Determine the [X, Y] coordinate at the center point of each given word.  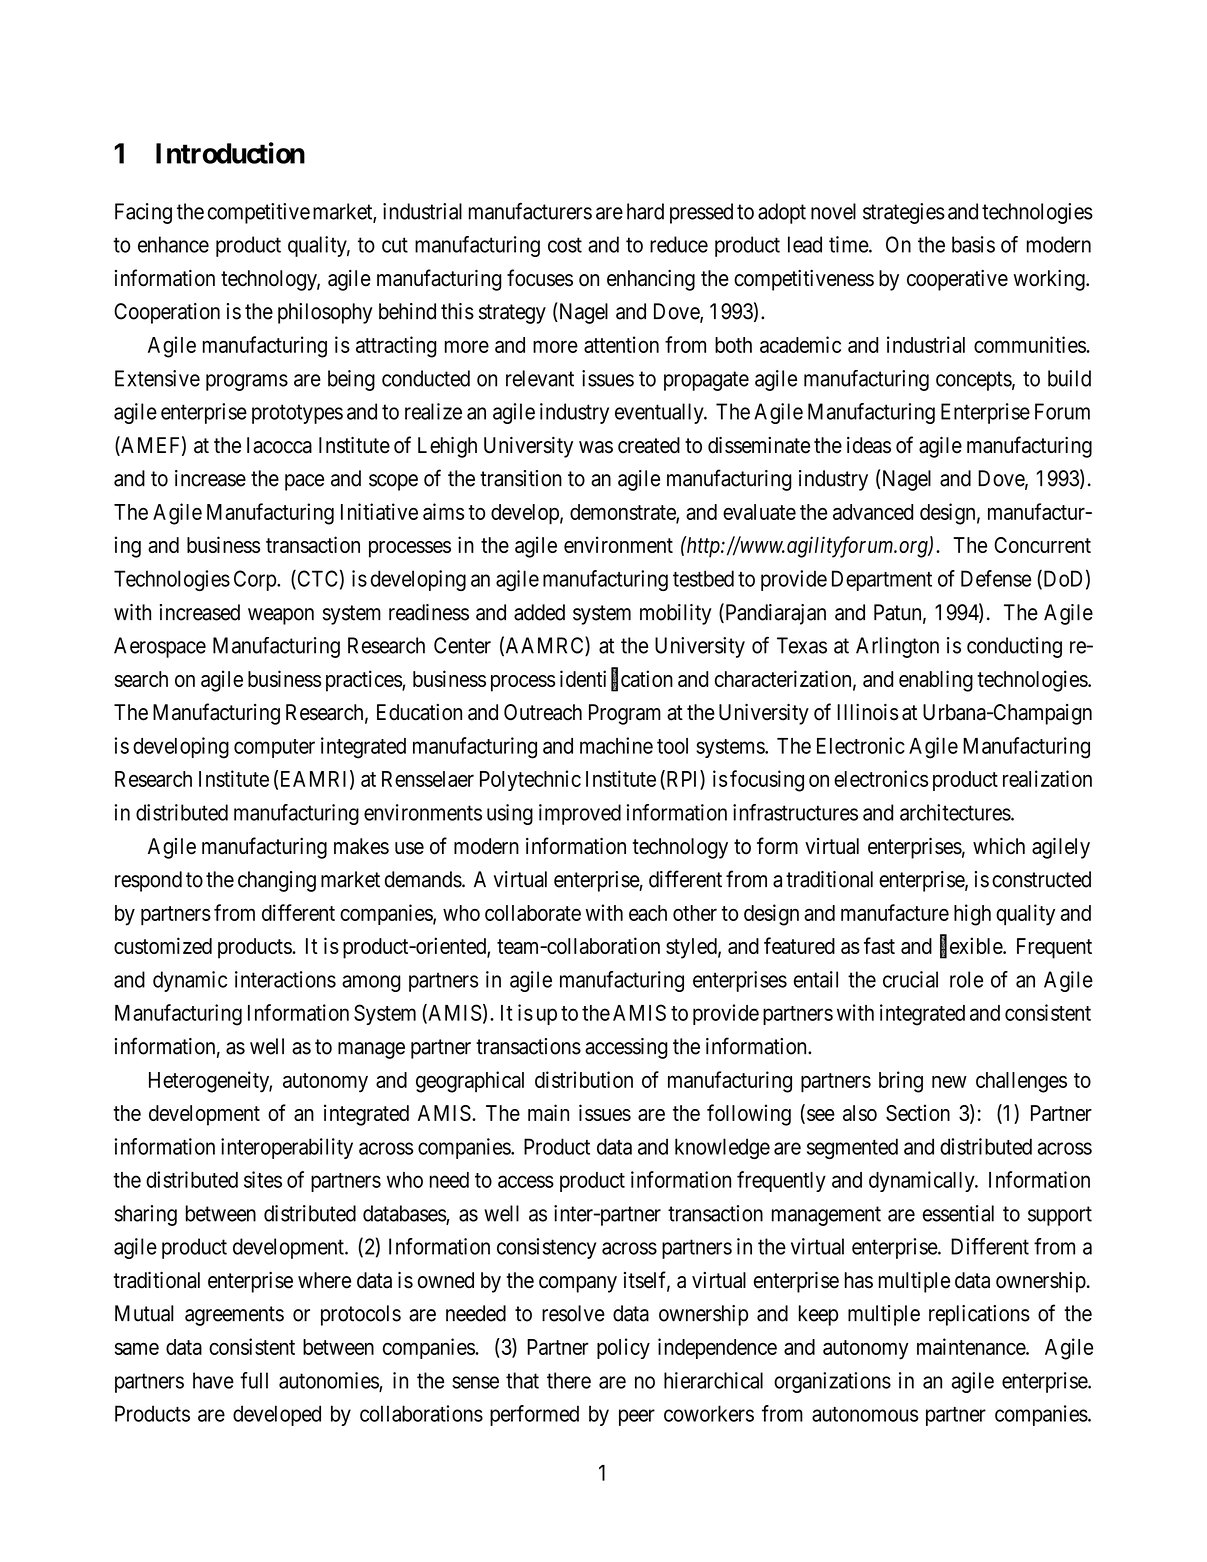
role [966, 979]
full [254, 1380]
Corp [256, 580]
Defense [996, 578]
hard [645, 211]
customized [163, 945]
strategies [904, 213]
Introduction [230, 153]
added [539, 612]
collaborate [533, 913]
